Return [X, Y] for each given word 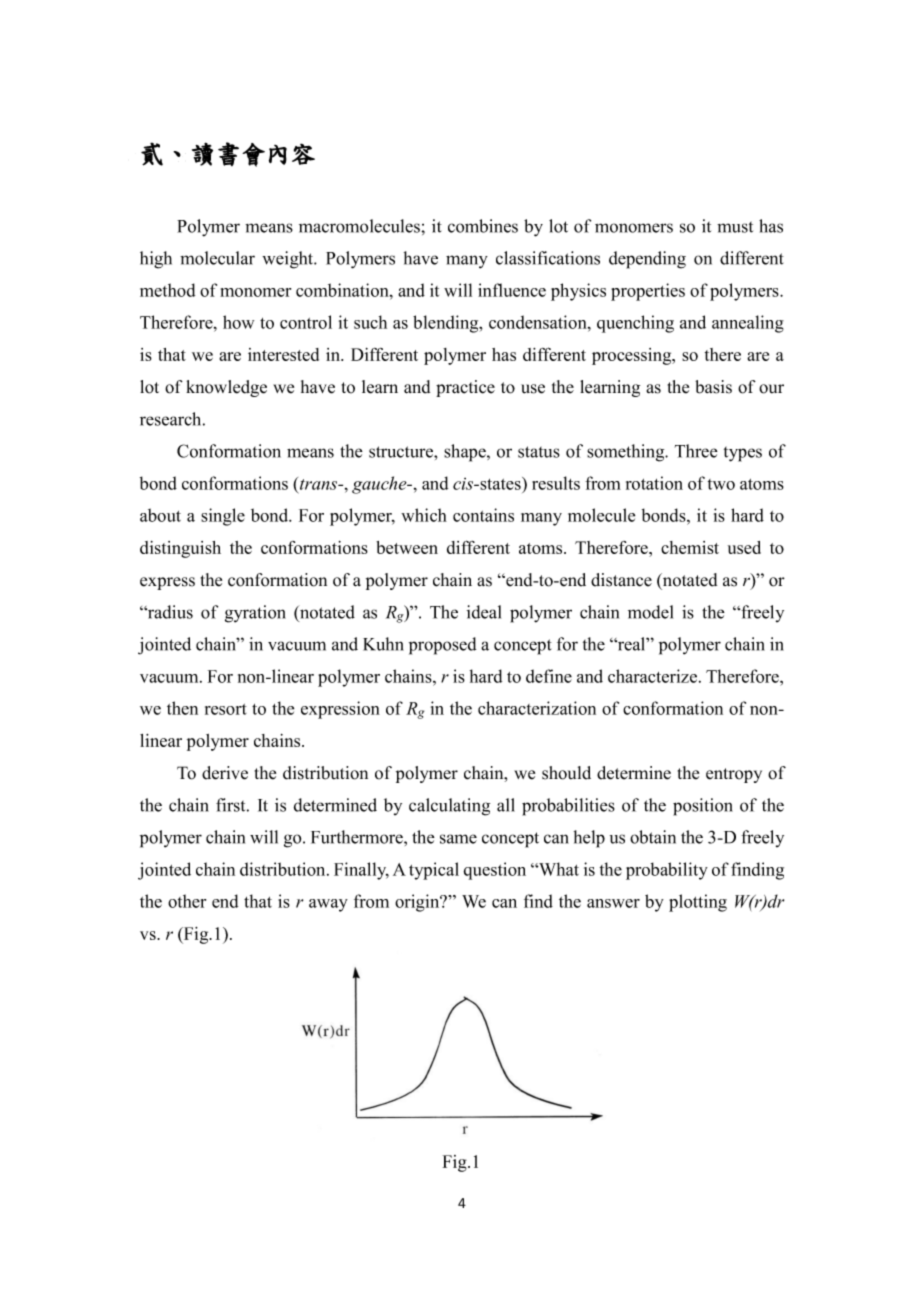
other [187, 901]
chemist [690, 547]
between [407, 547]
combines [483, 226]
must [735, 227]
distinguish [180, 549]
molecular [217, 258]
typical [434, 871]
